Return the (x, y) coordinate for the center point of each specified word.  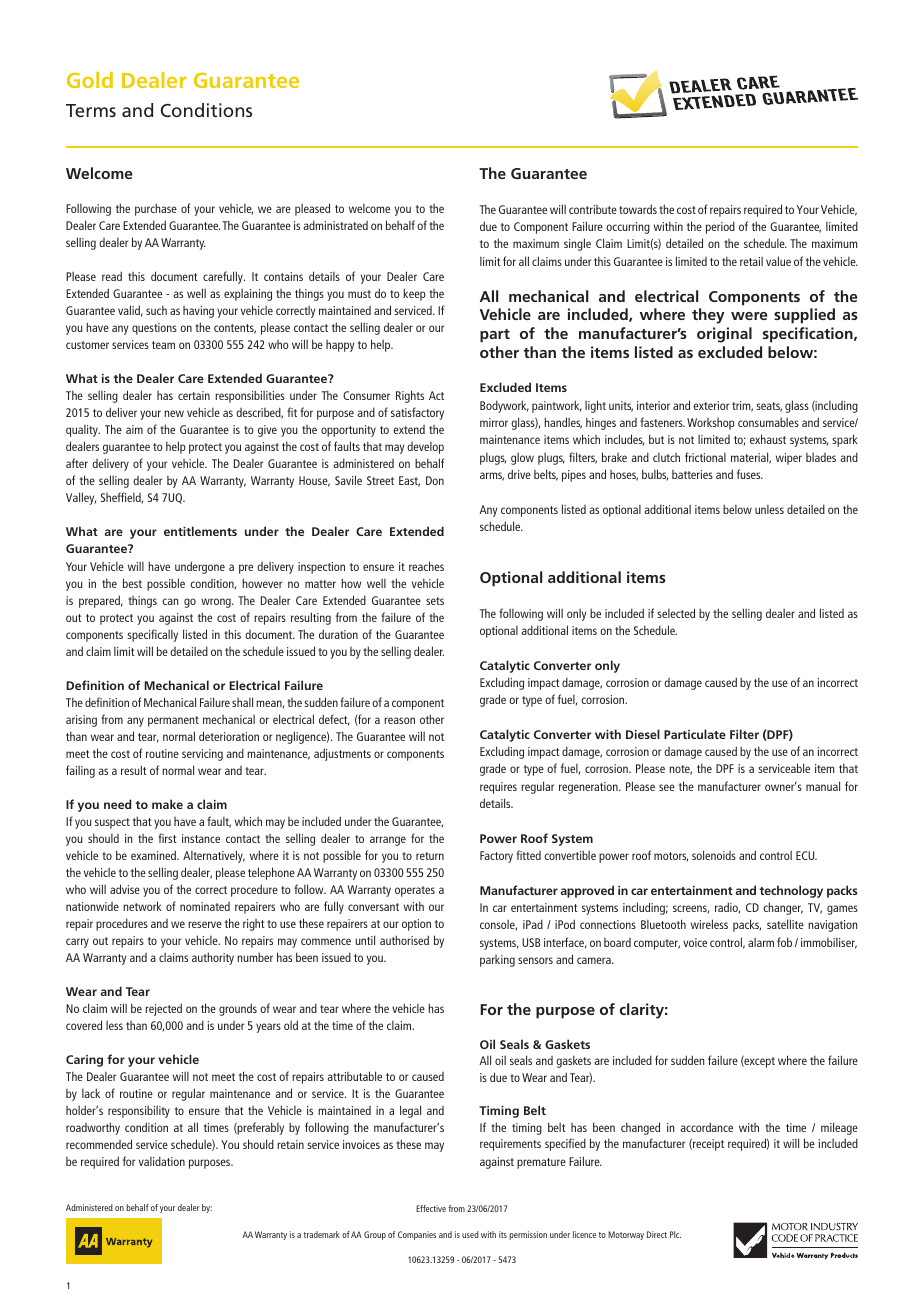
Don (435, 480)
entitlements (200, 531)
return (430, 856)
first (167, 838)
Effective (431, 1208)
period (720, 227)
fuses (750, 474)
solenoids (714, 855)
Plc (675, 1234)
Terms (91, 110)
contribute (593, 209)
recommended (99, 1144)
